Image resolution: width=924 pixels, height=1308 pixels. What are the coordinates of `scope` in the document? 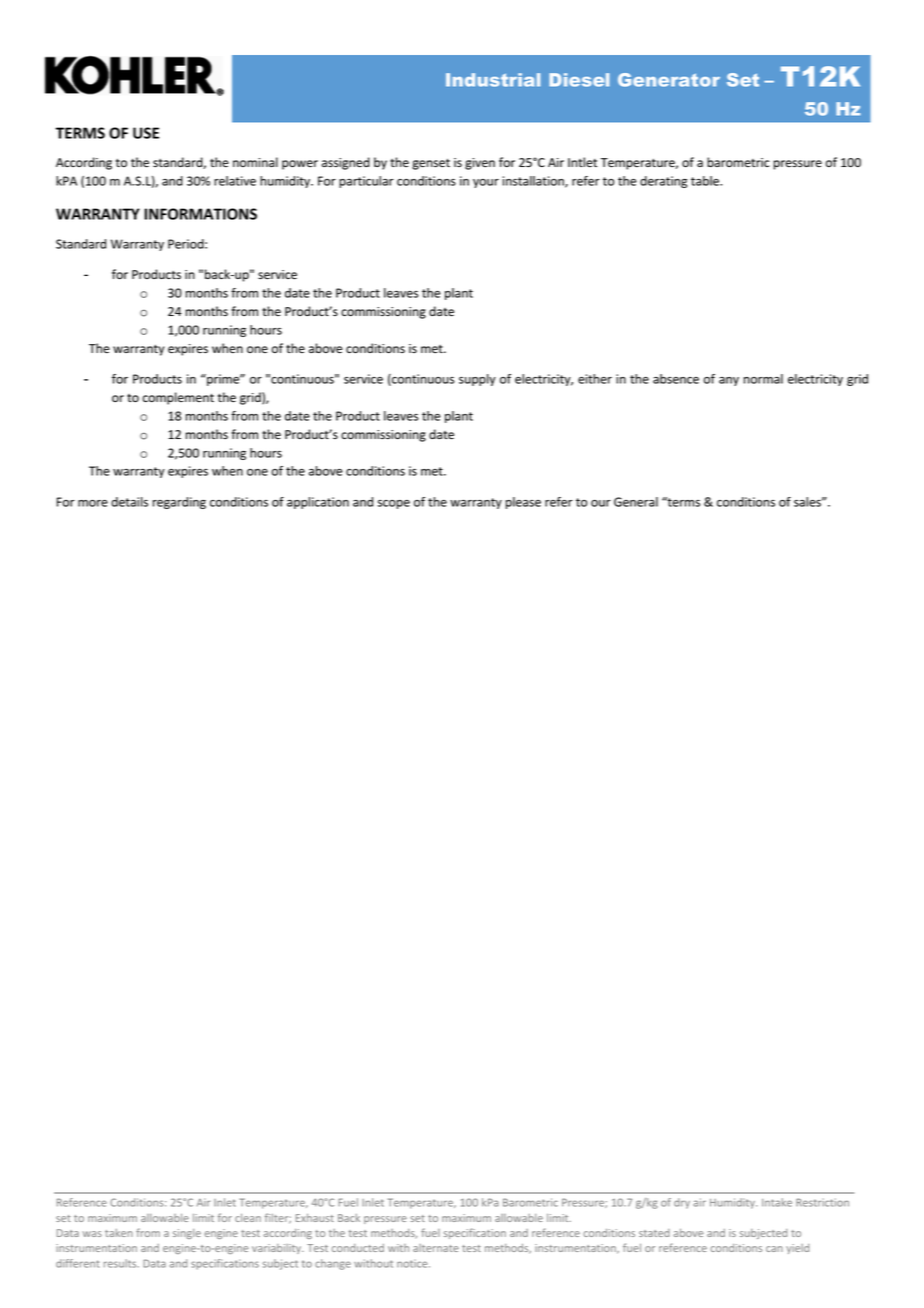 It's located at (394, 504).
